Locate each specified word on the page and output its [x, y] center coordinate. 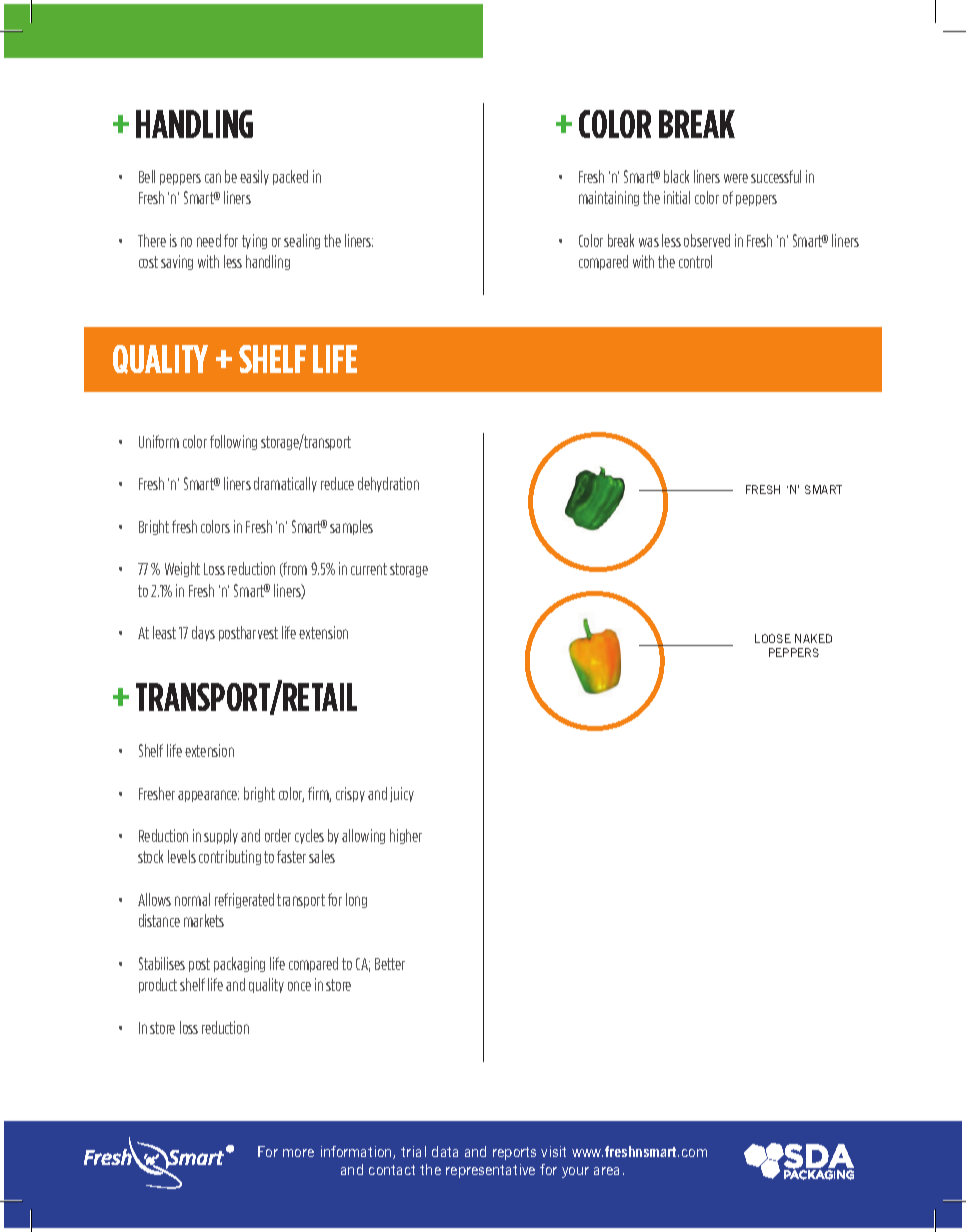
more [298, 1153]
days [203, 633]
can [213, 178]
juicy [402, 794]
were [736, 178]
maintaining [609, 198]
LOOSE [773, 638]
